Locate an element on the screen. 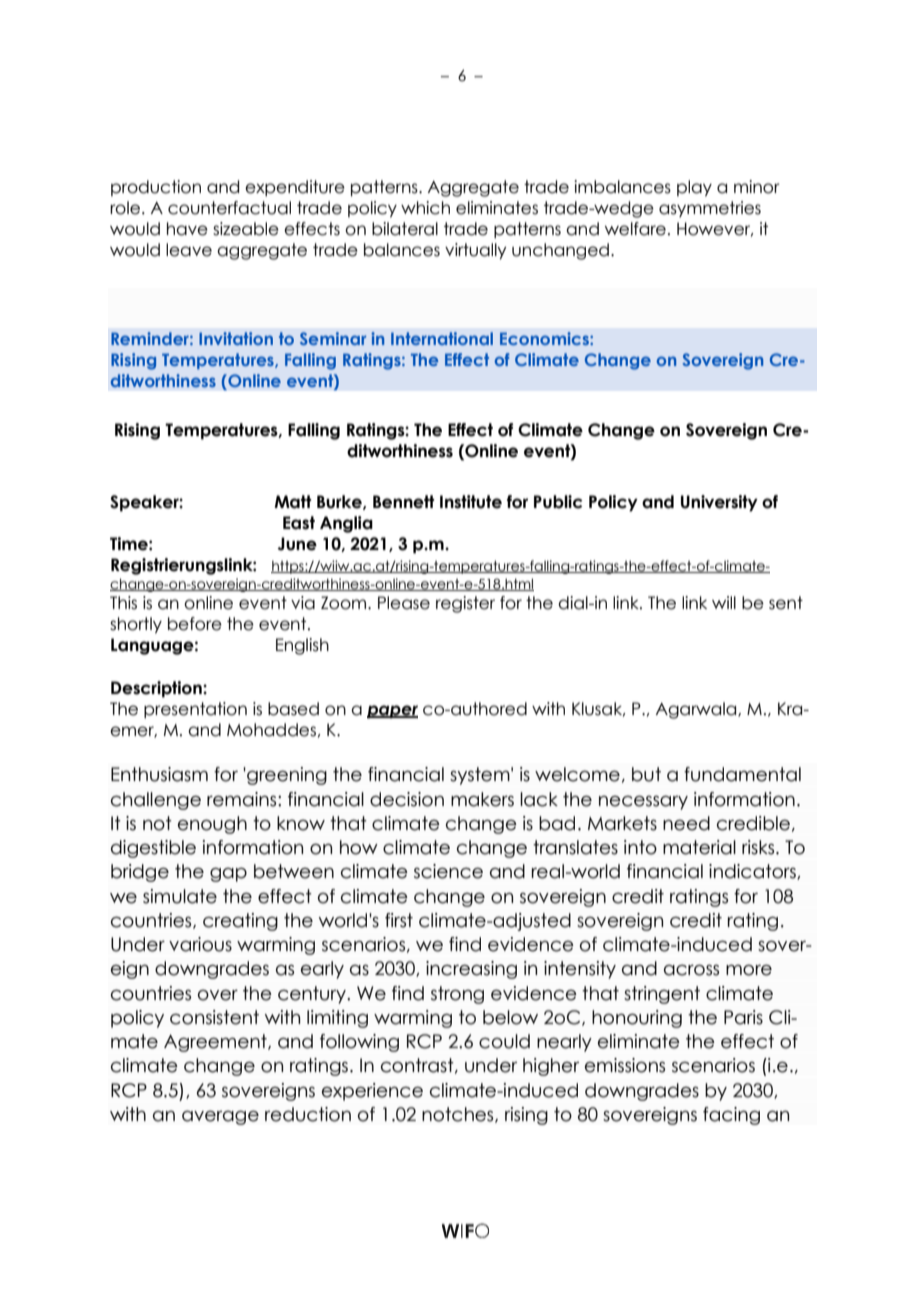 Image resolution: width=924 pixels, height=1308 pixels. average is located at coordinates (220, 1118).
